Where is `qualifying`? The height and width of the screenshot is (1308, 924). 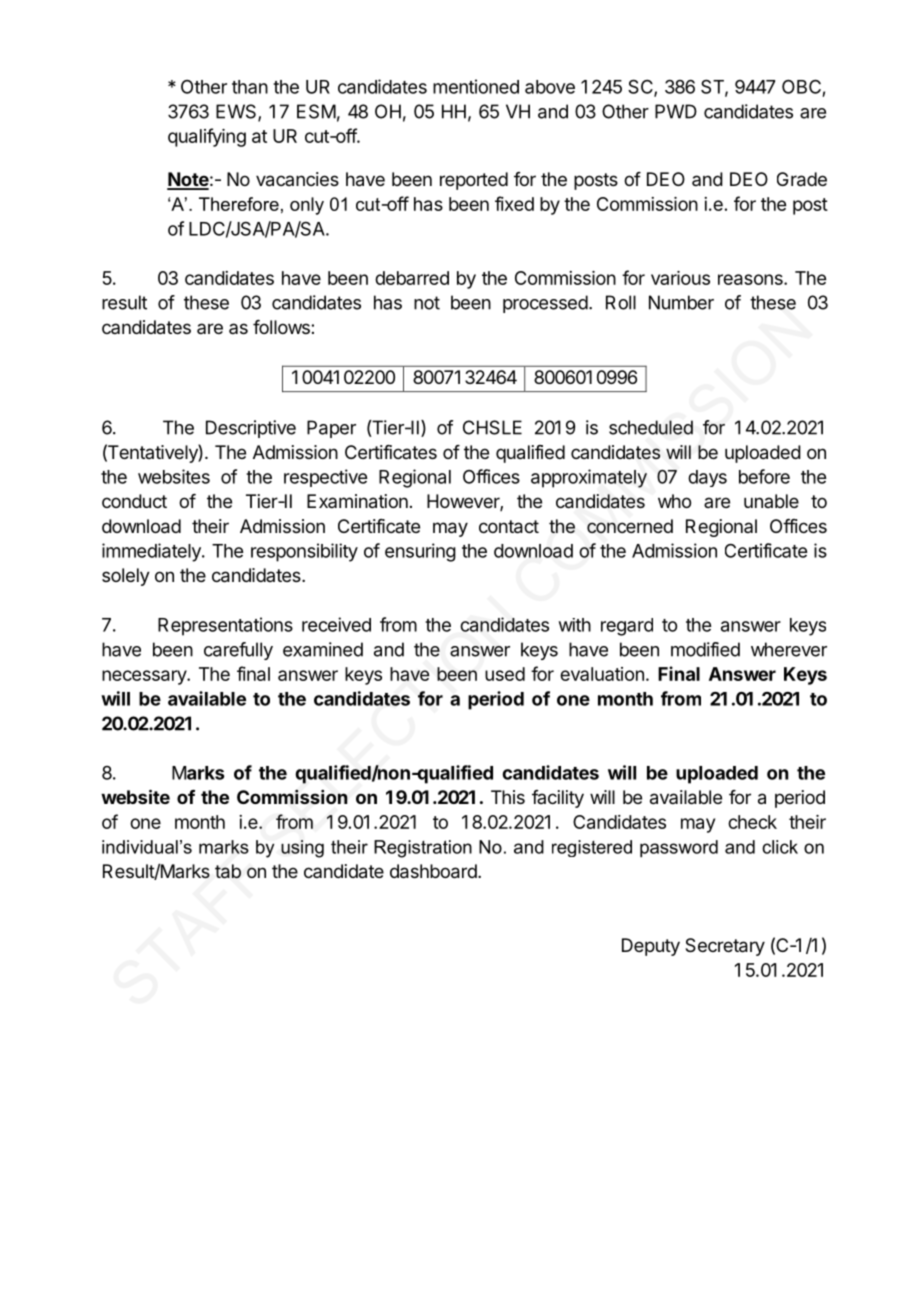 qualifying is located at coordinates (207, 137).
